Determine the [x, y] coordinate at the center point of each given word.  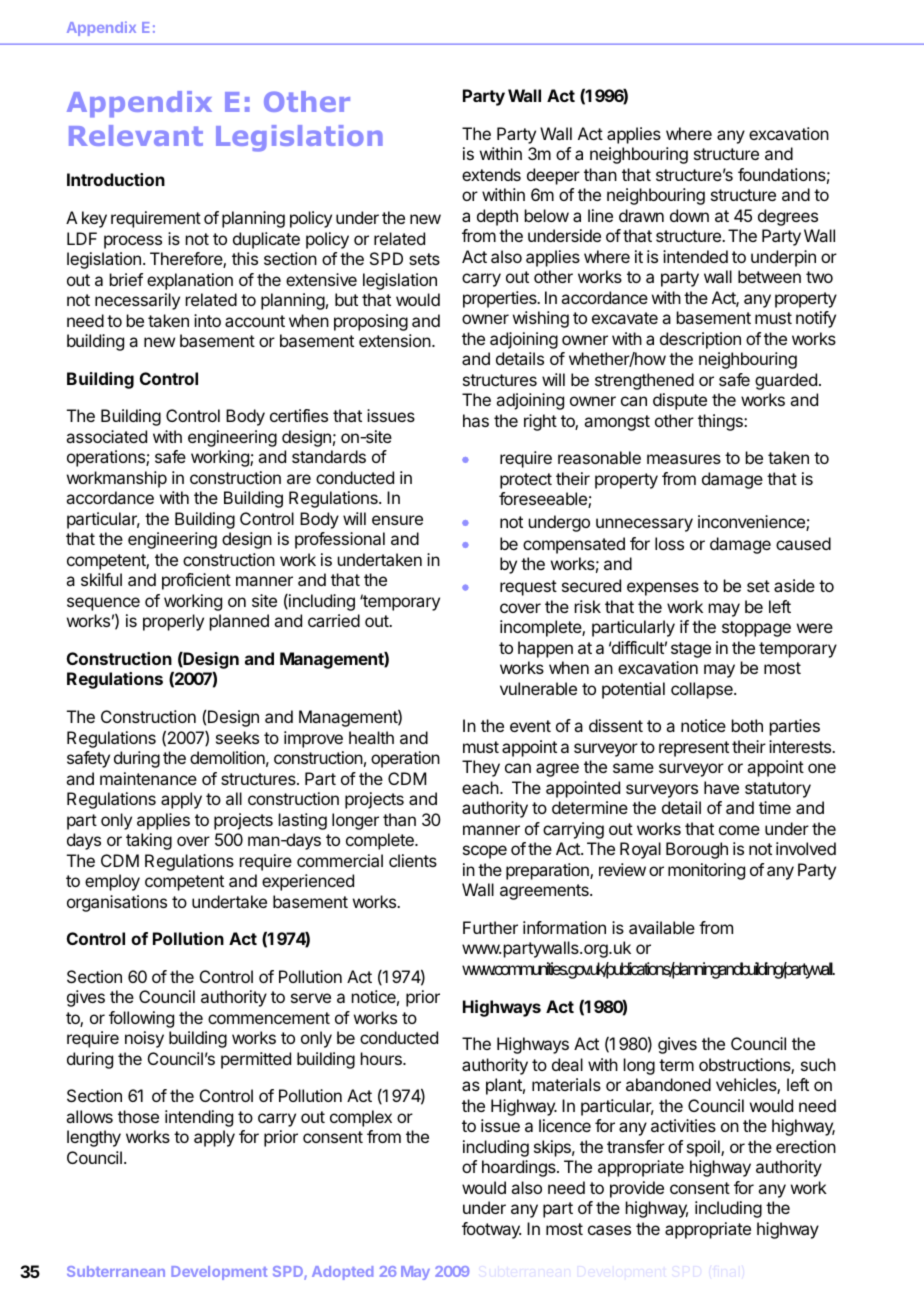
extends [491, 174]
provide [637, 1189]
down [689, 215]
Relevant [136, 135]
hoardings [520, 1168]
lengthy [94, 1138]
